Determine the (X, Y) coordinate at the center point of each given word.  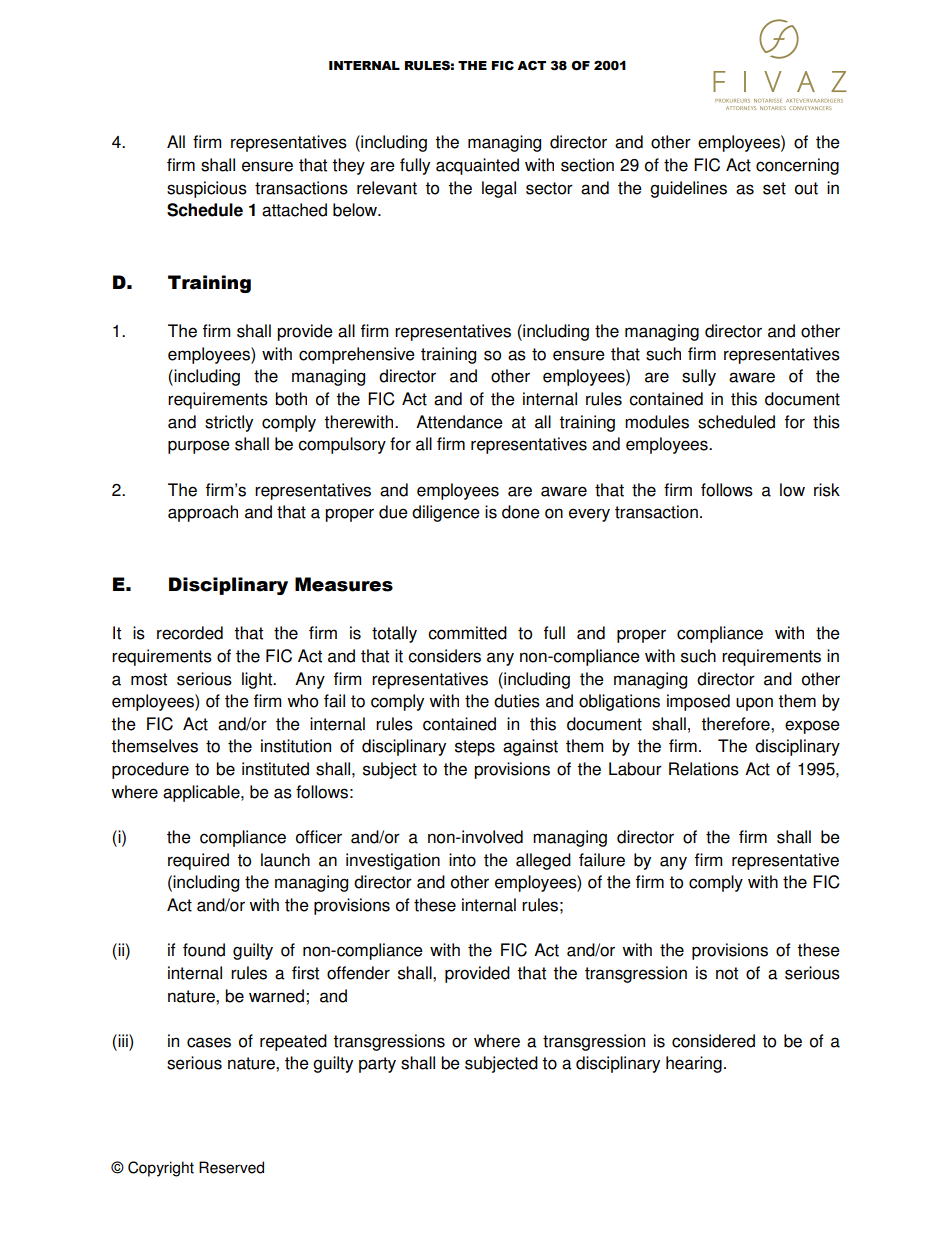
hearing (694, 1064)
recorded (190, 633)
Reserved (231, 1167)
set (774, 188)
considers (444, 656)
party (377, 1065)
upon (754, 704)
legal (499, 189)
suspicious (207, 189)
